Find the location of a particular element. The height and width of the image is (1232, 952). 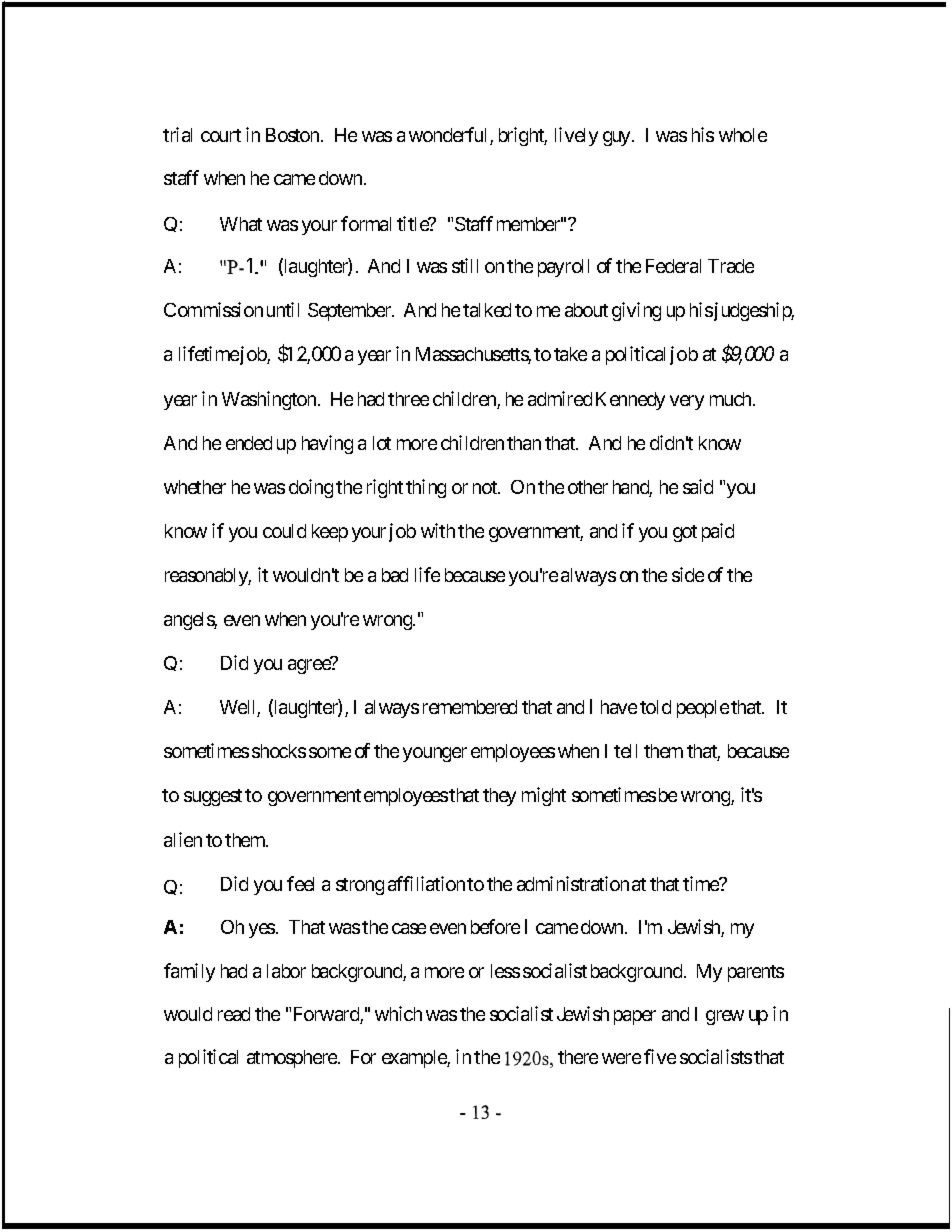

suggest is located at coordinates (213, 797).
